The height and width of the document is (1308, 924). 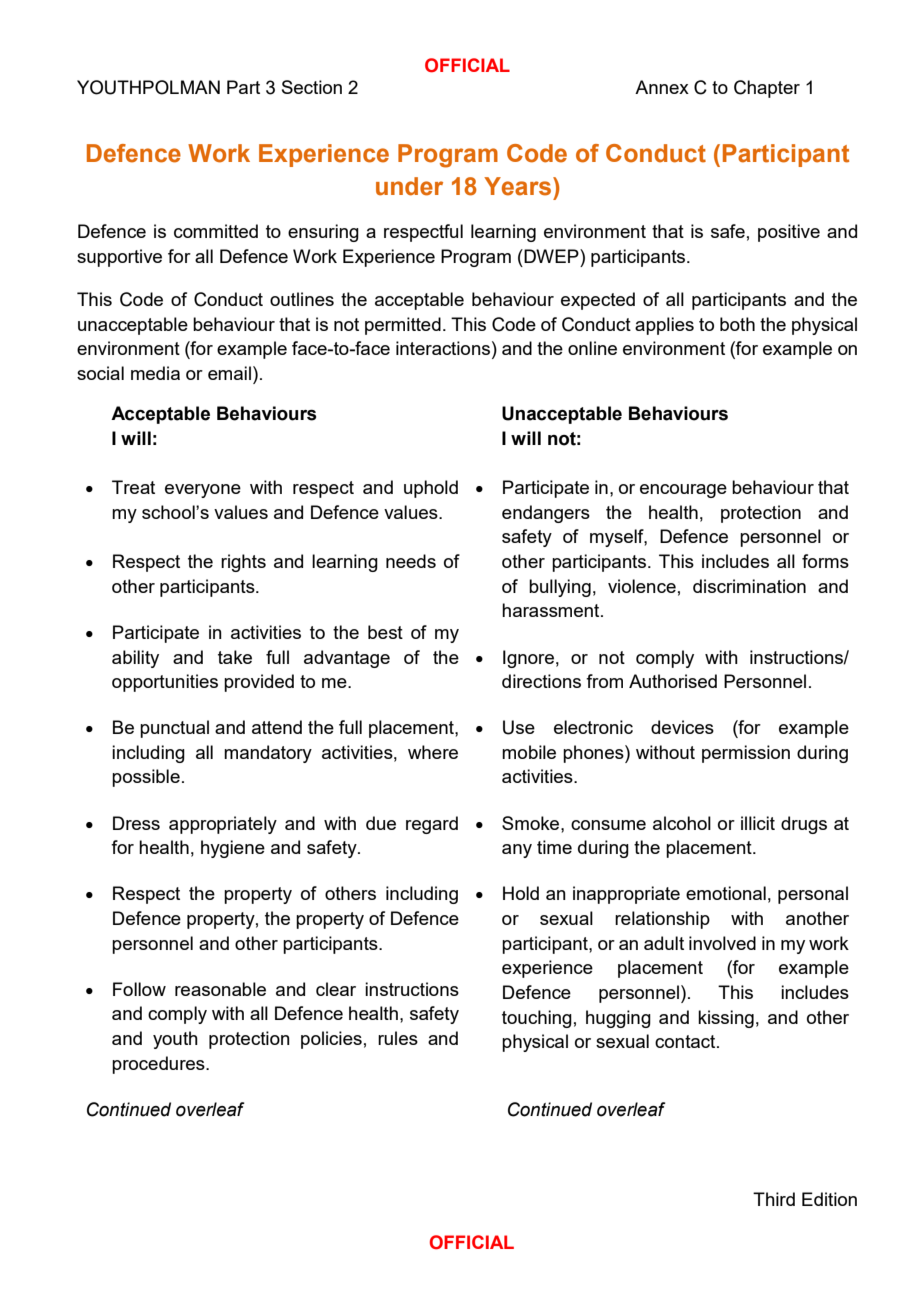 I want to click on Section, so click(x=312, y=87).
